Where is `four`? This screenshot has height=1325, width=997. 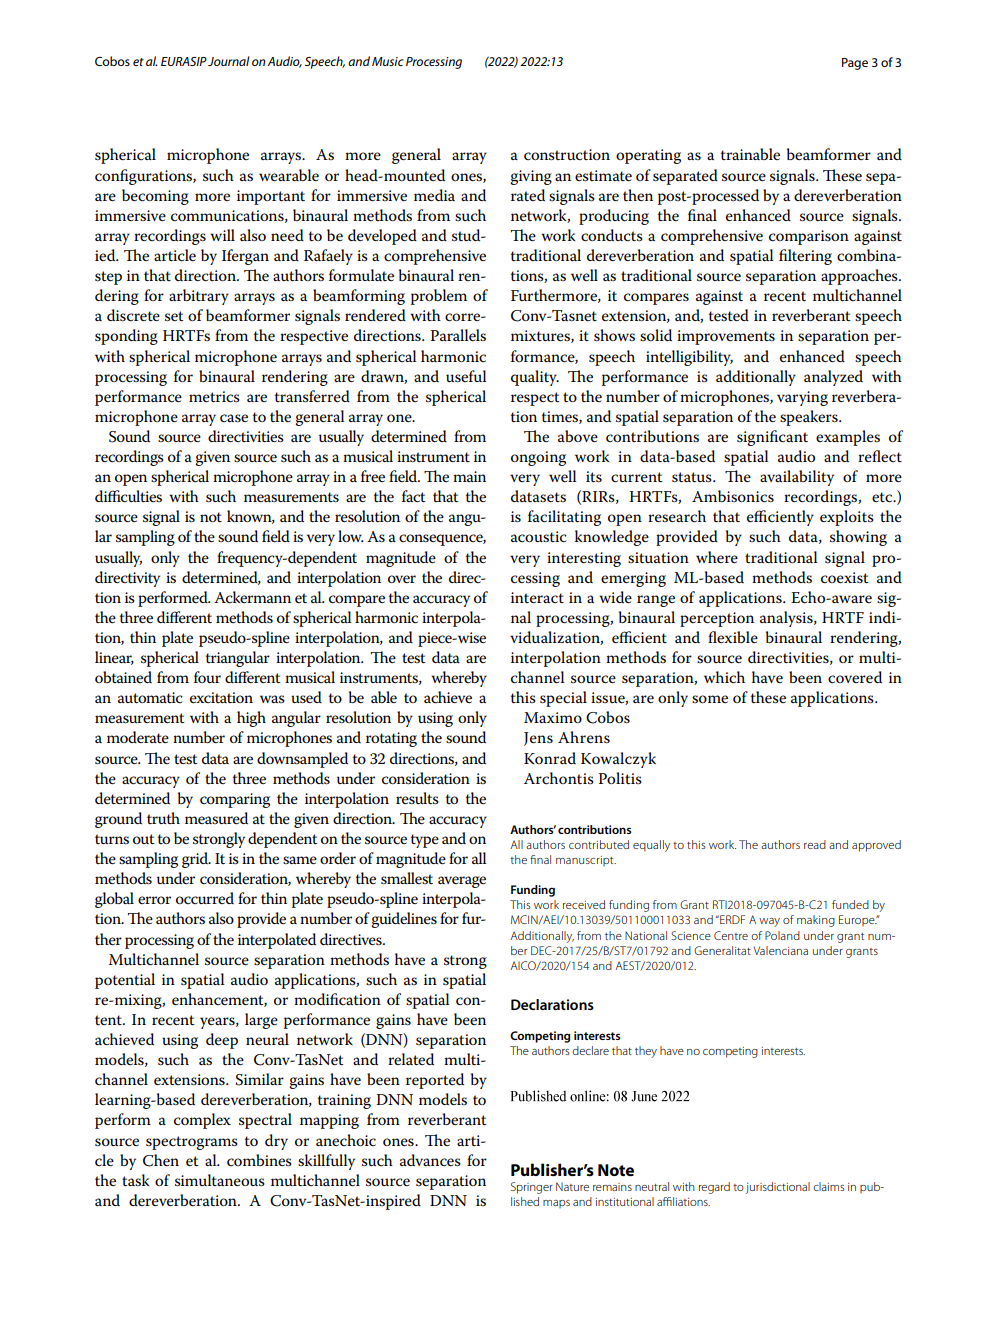
four is located at coordinates (207, 677).
